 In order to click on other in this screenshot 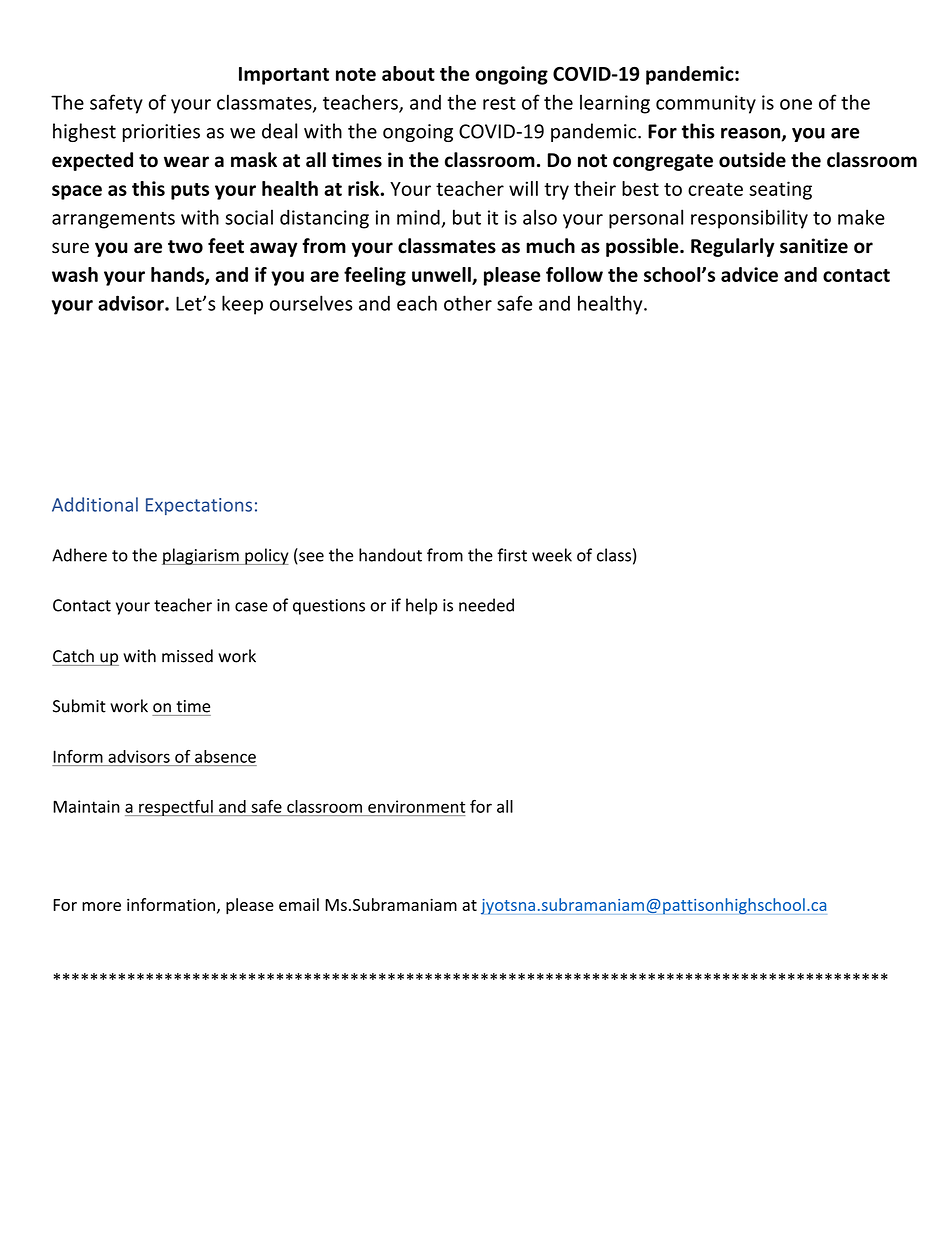, I will do `click(468, 303)`.
